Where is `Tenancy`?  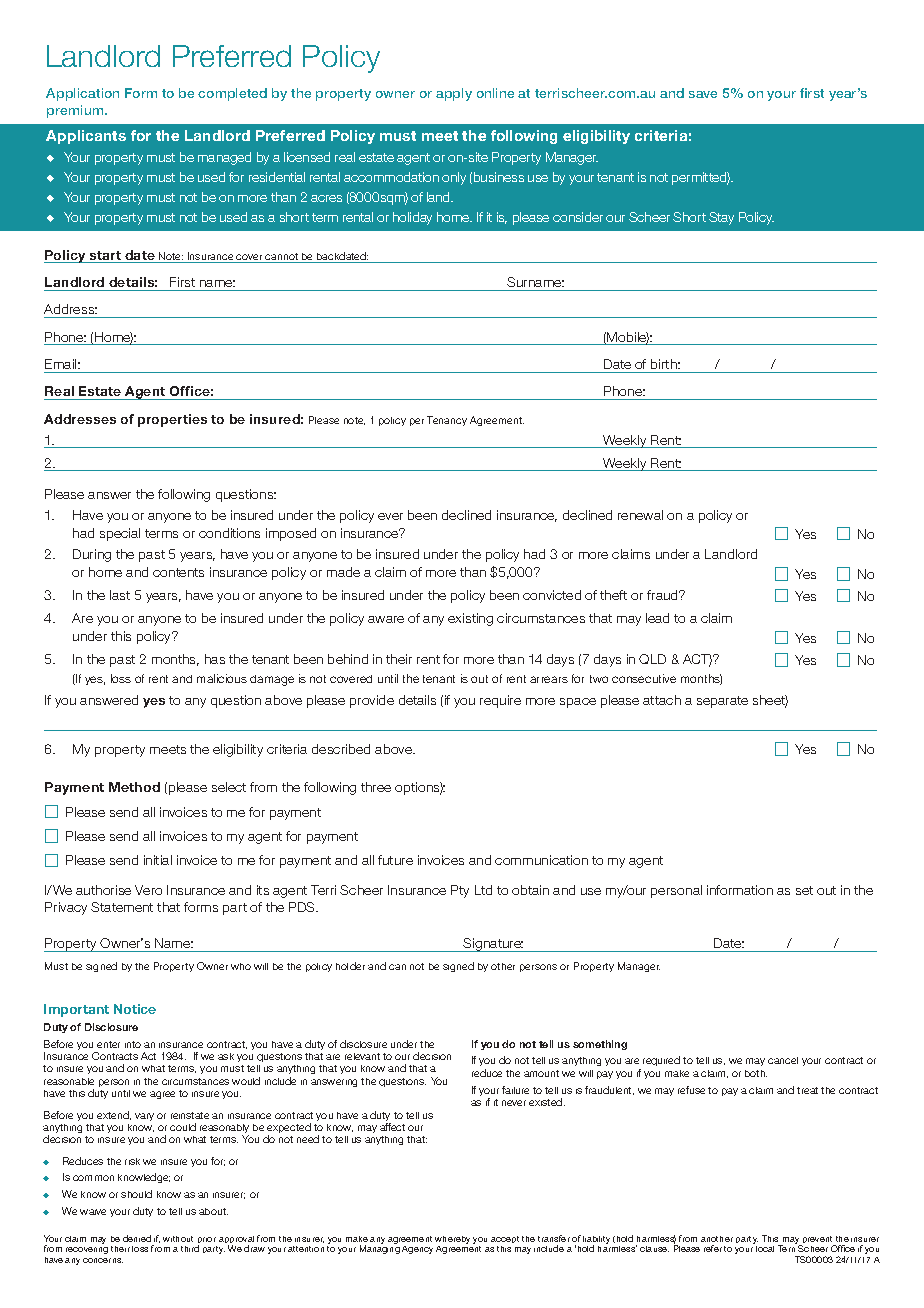
Tenancy is located at coordinates (447, 421).
